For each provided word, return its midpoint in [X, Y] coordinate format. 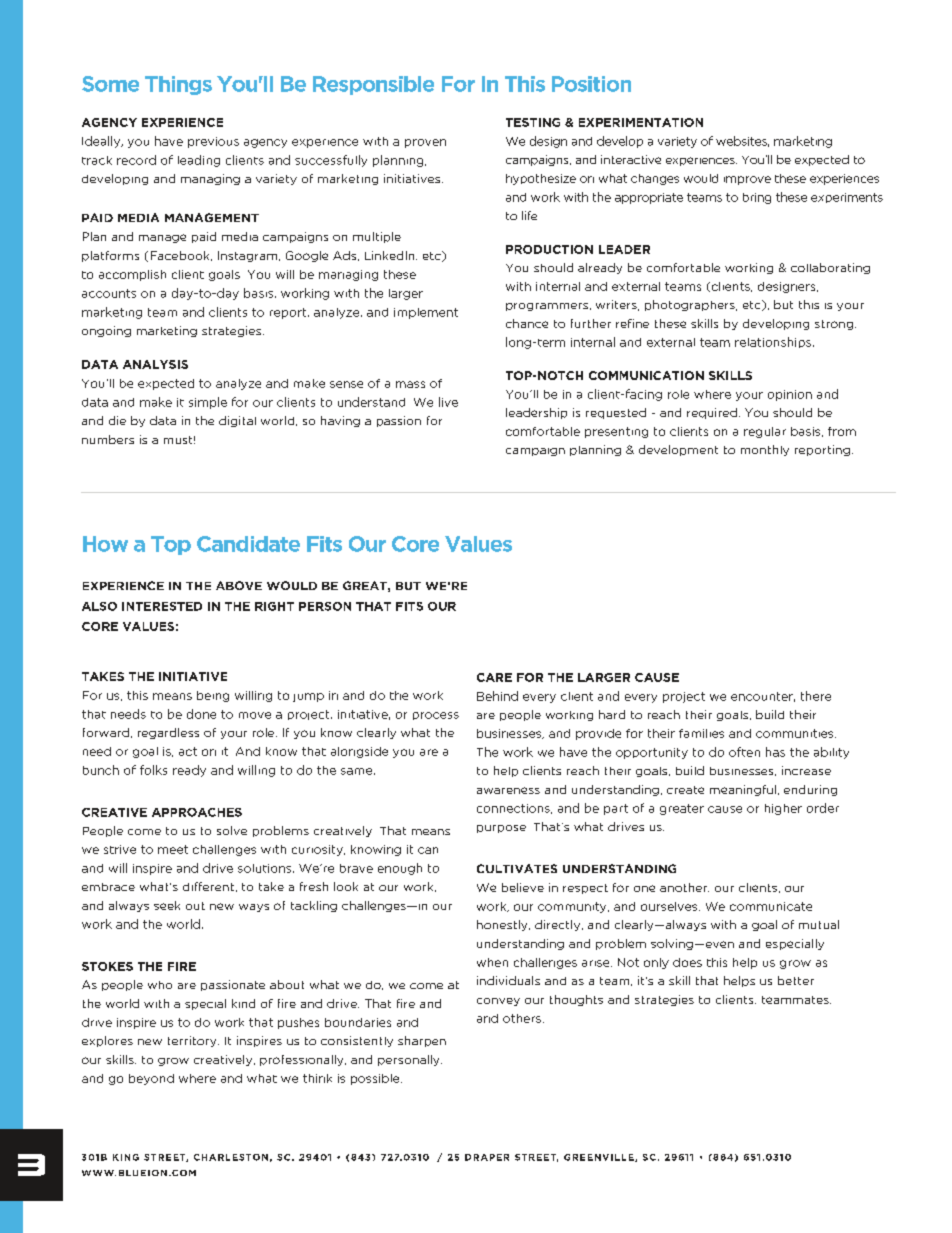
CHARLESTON [231, 1157]
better [796, 980]
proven [425, 143]
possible [376, 1079]
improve [747, 180]
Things [178, 85]
